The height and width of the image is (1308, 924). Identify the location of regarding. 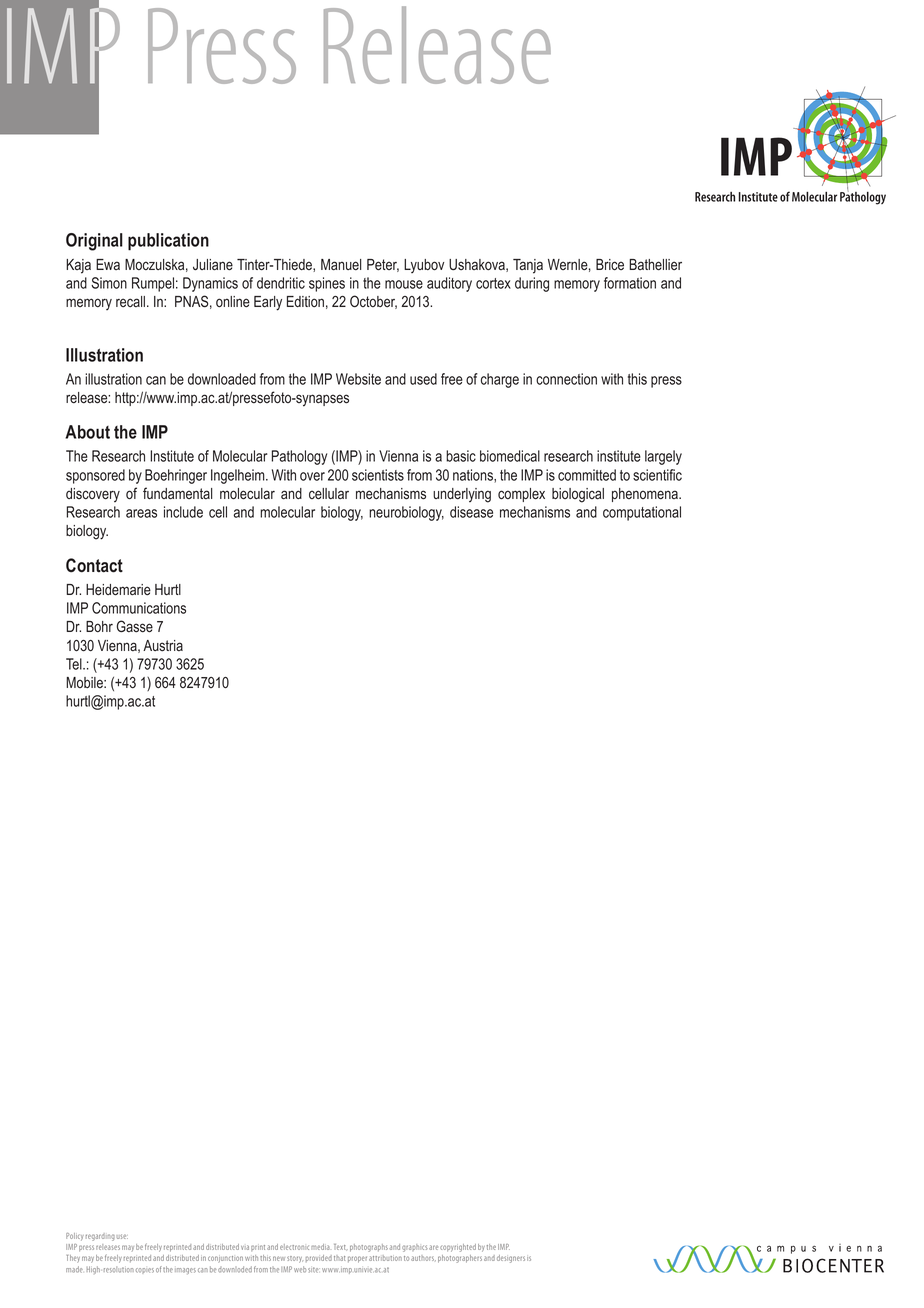
(100, 1237).
